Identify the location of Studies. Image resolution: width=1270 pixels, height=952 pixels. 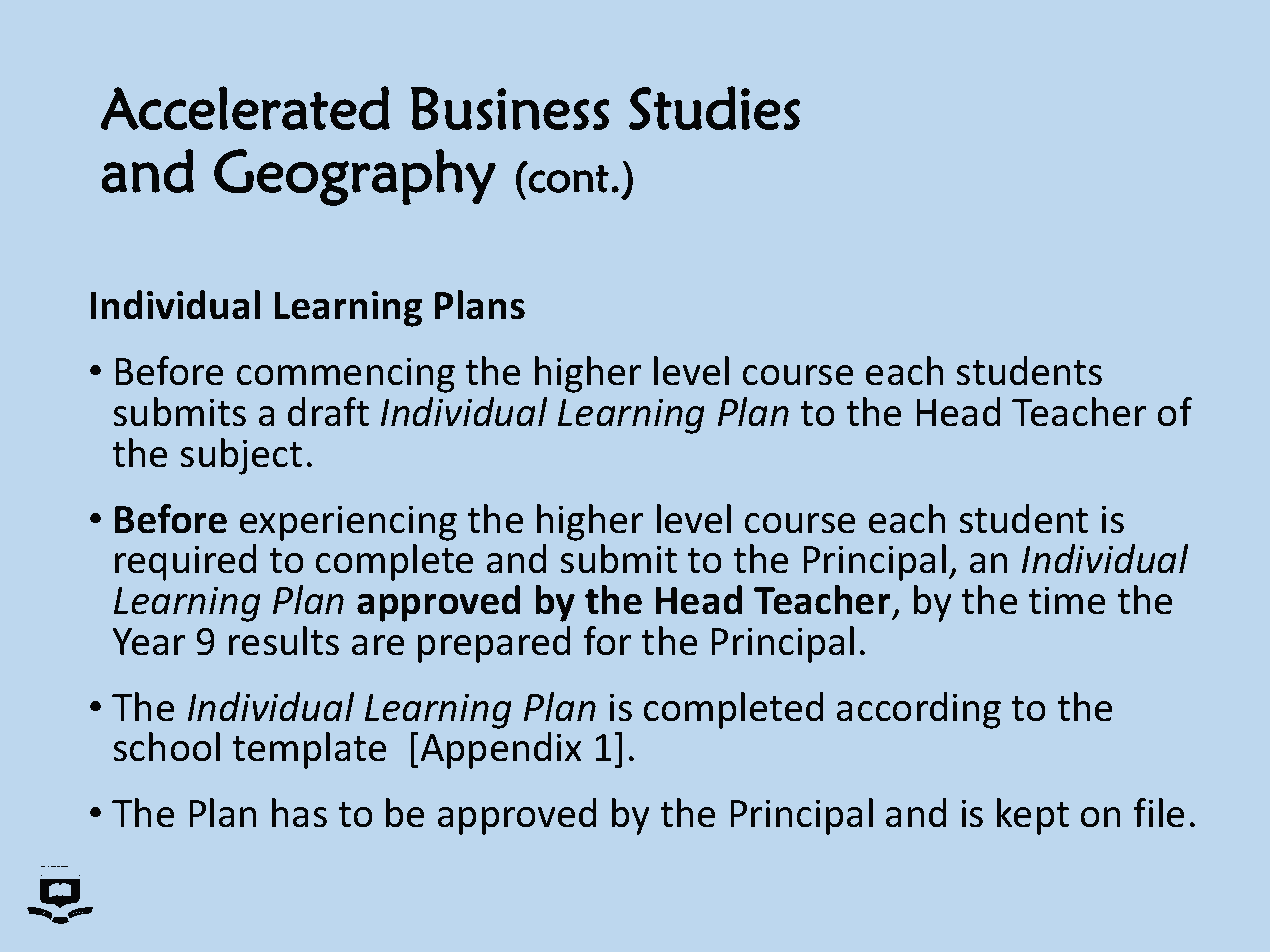
(714, 108).
